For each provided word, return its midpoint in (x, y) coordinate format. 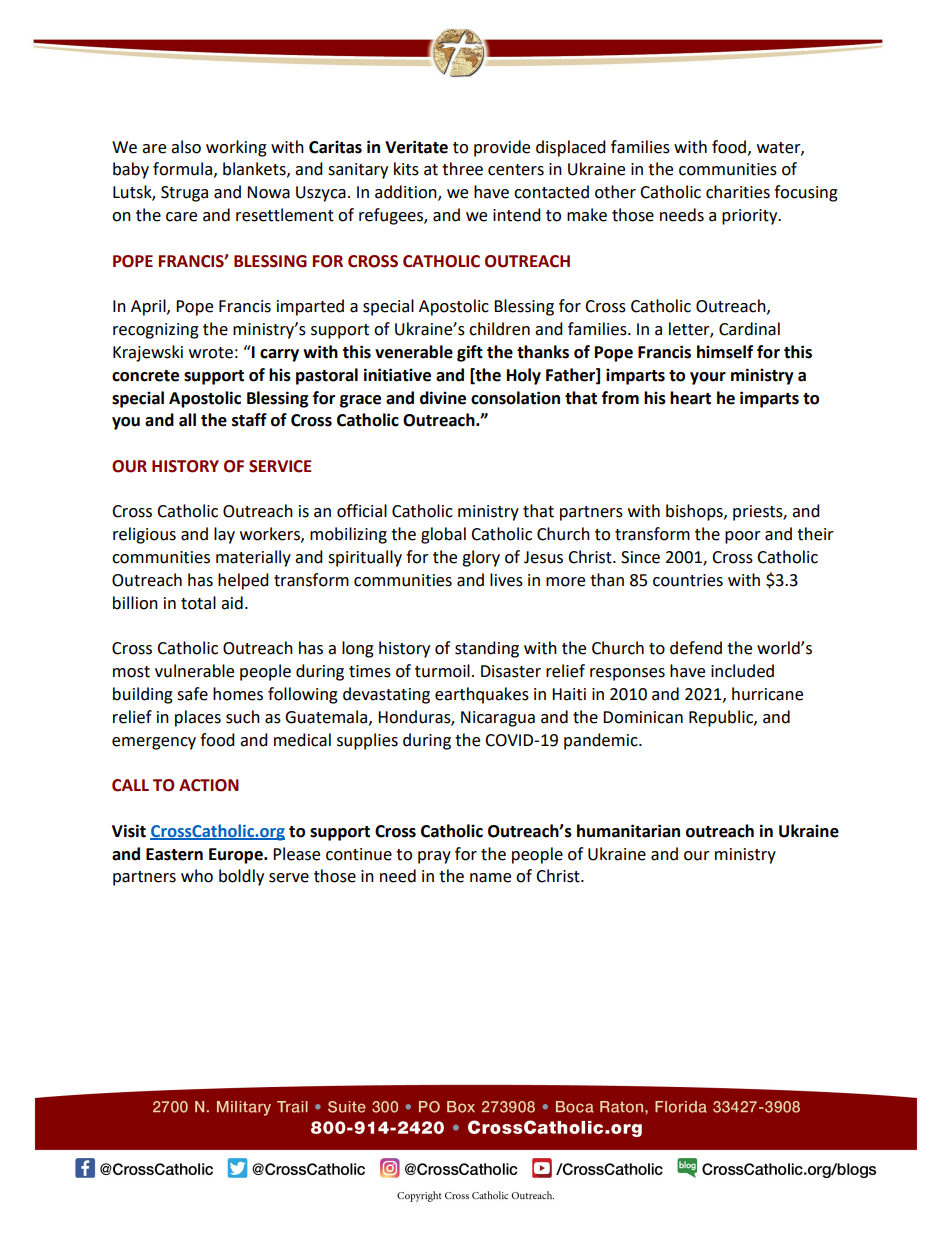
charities (738, 192)
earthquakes (482, 695)
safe (192, 694)
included (742, 671)
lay (224, 535)
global (443, 535)
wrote (211, 353)
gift (470, 353)
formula (182, 169)
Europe (237, 856)
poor (743, 537)
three (462, 169)
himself (725, 352)
